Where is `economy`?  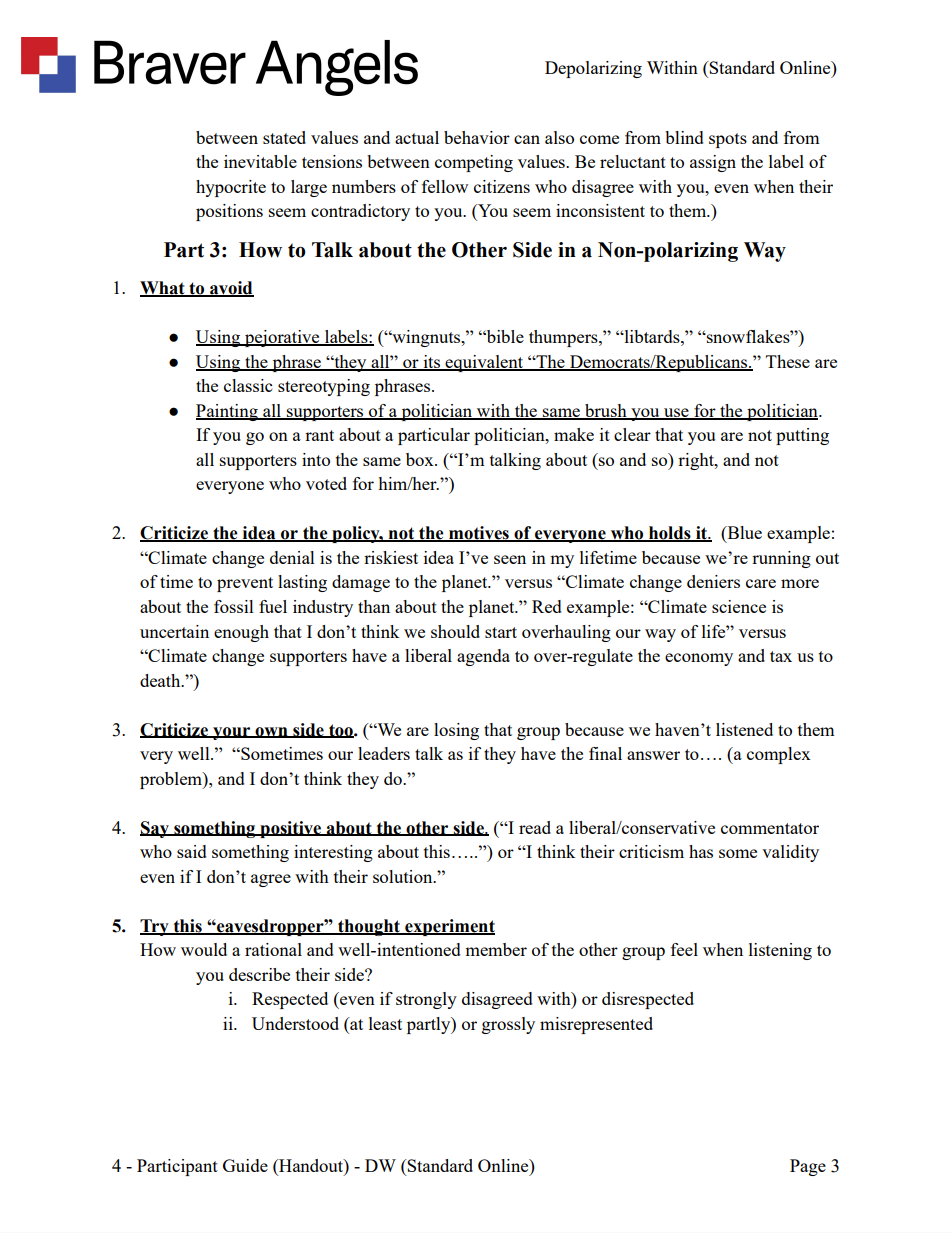 economy is located at coordinates (699, 659).
